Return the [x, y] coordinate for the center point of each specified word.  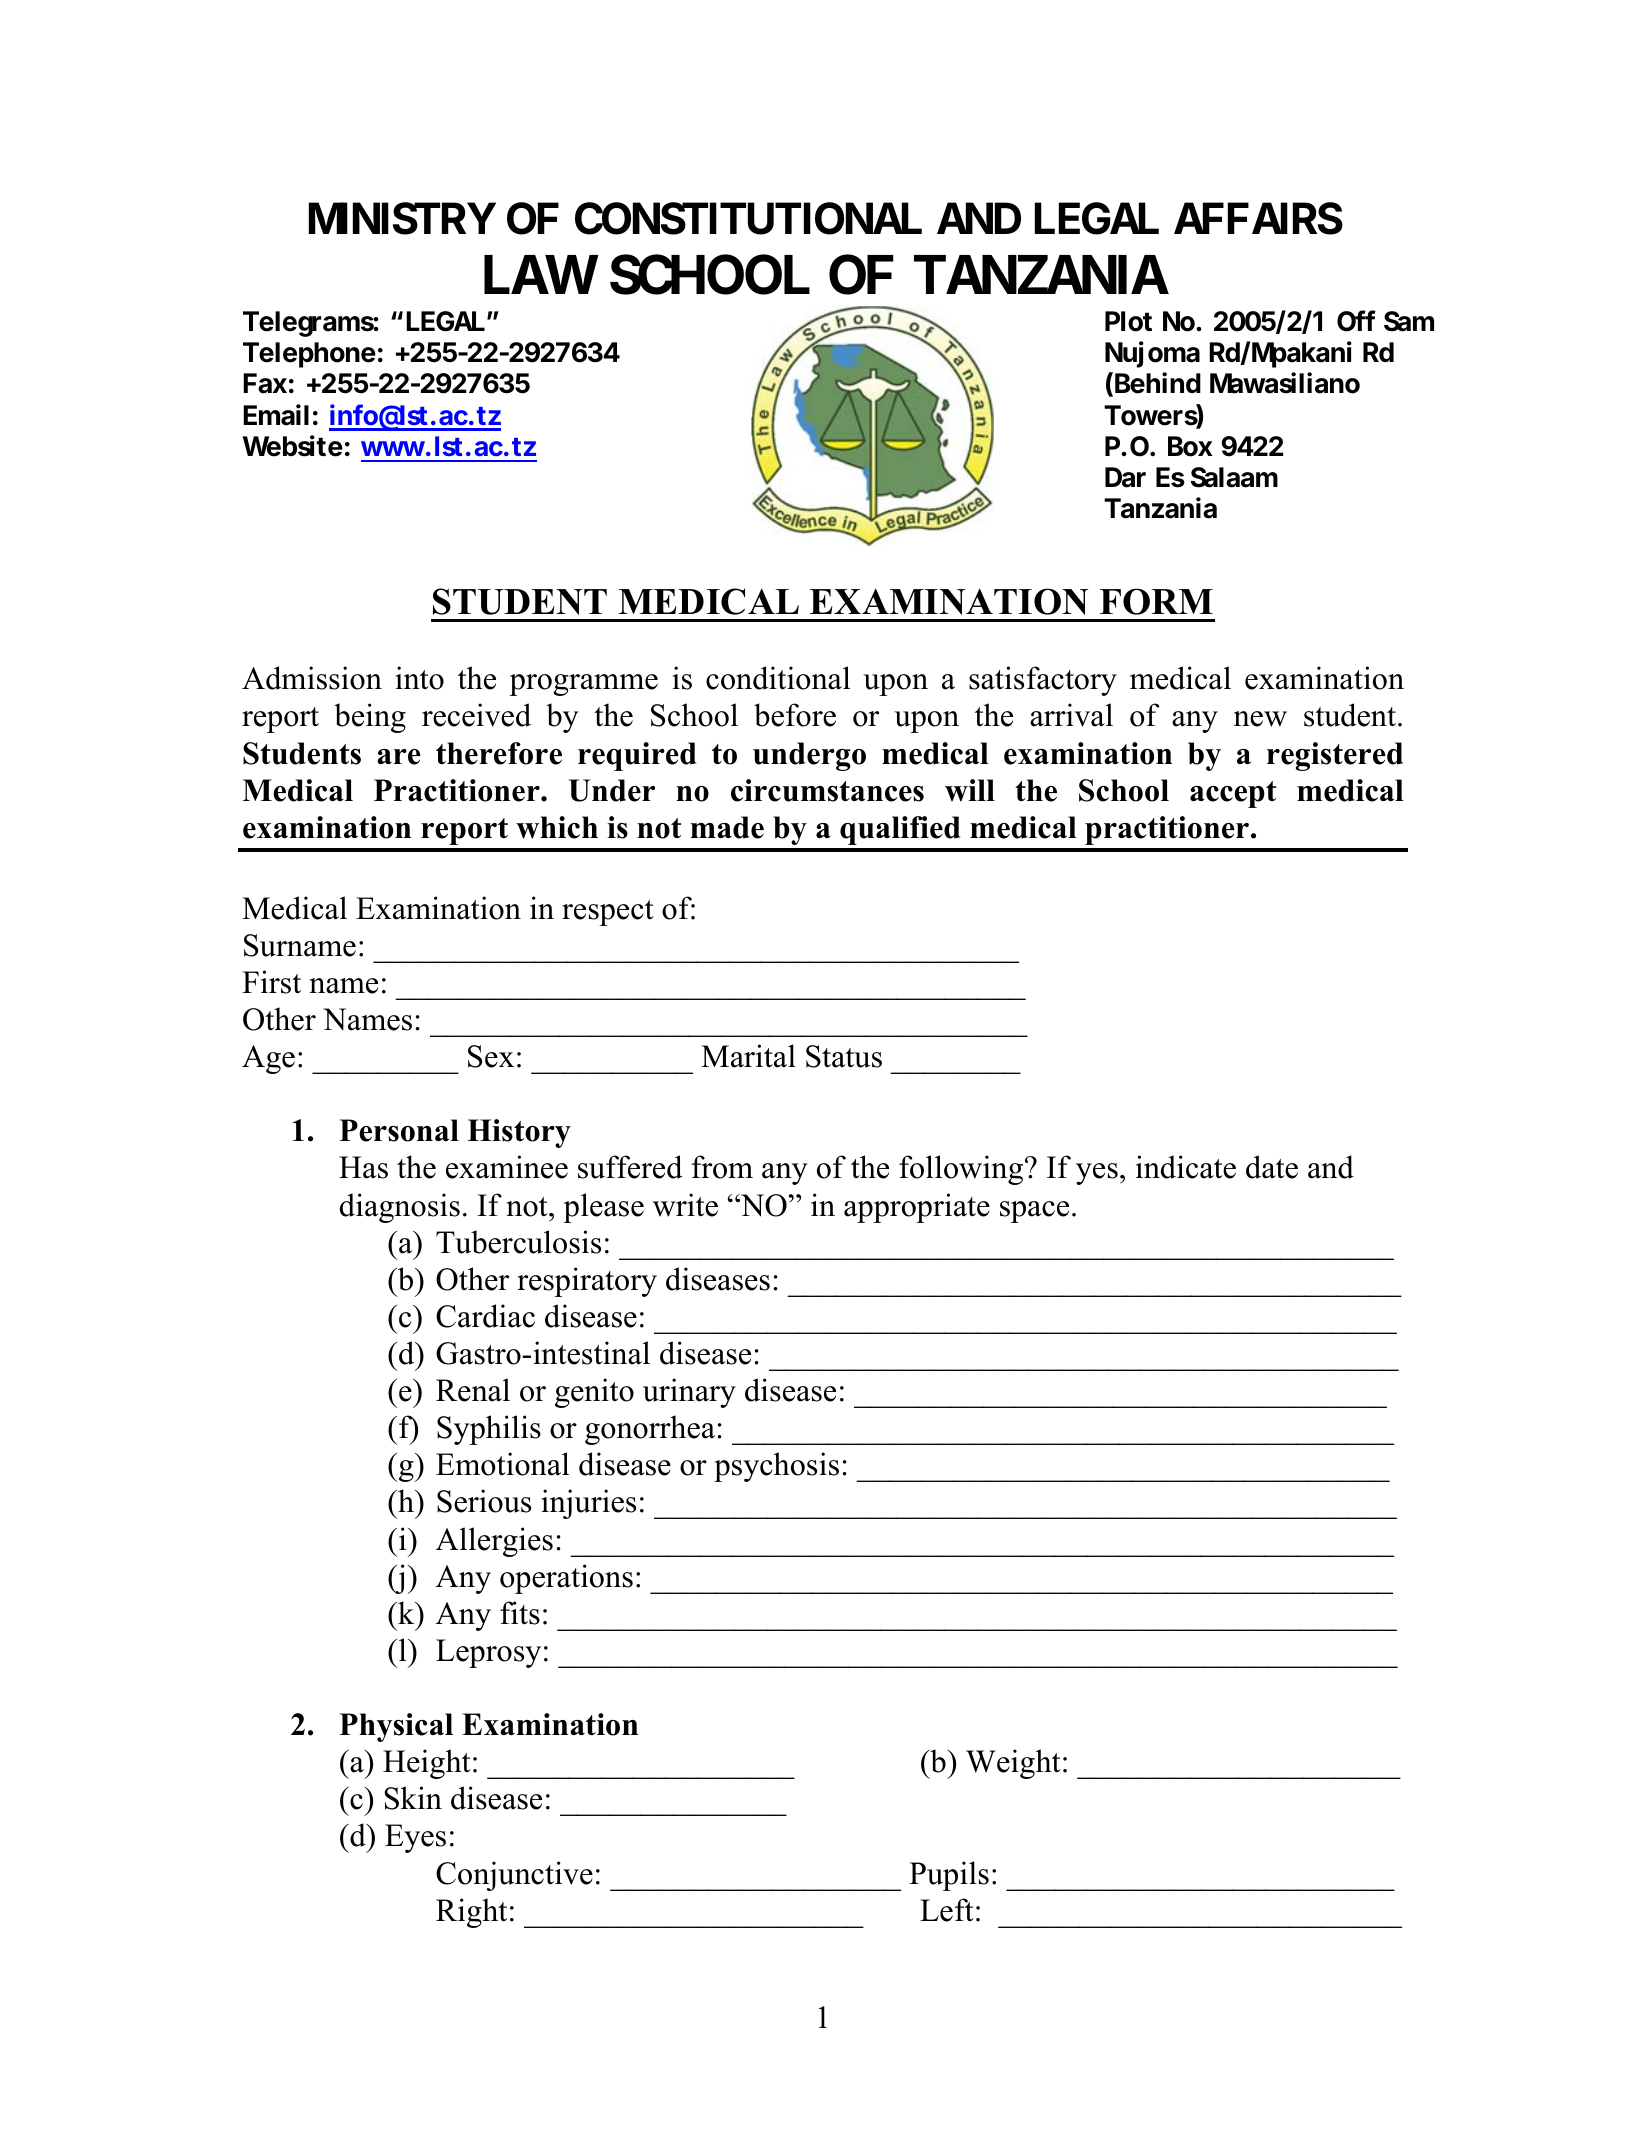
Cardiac [485, 1316]
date [1272, 1167]
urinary [689, 1393]
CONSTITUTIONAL [748, 218]
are [399, 757]
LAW [541, 274]
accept [1233, 794]
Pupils [949, 1876]
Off [1356, 321]
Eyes [415, 1838]
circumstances [827, 790]
